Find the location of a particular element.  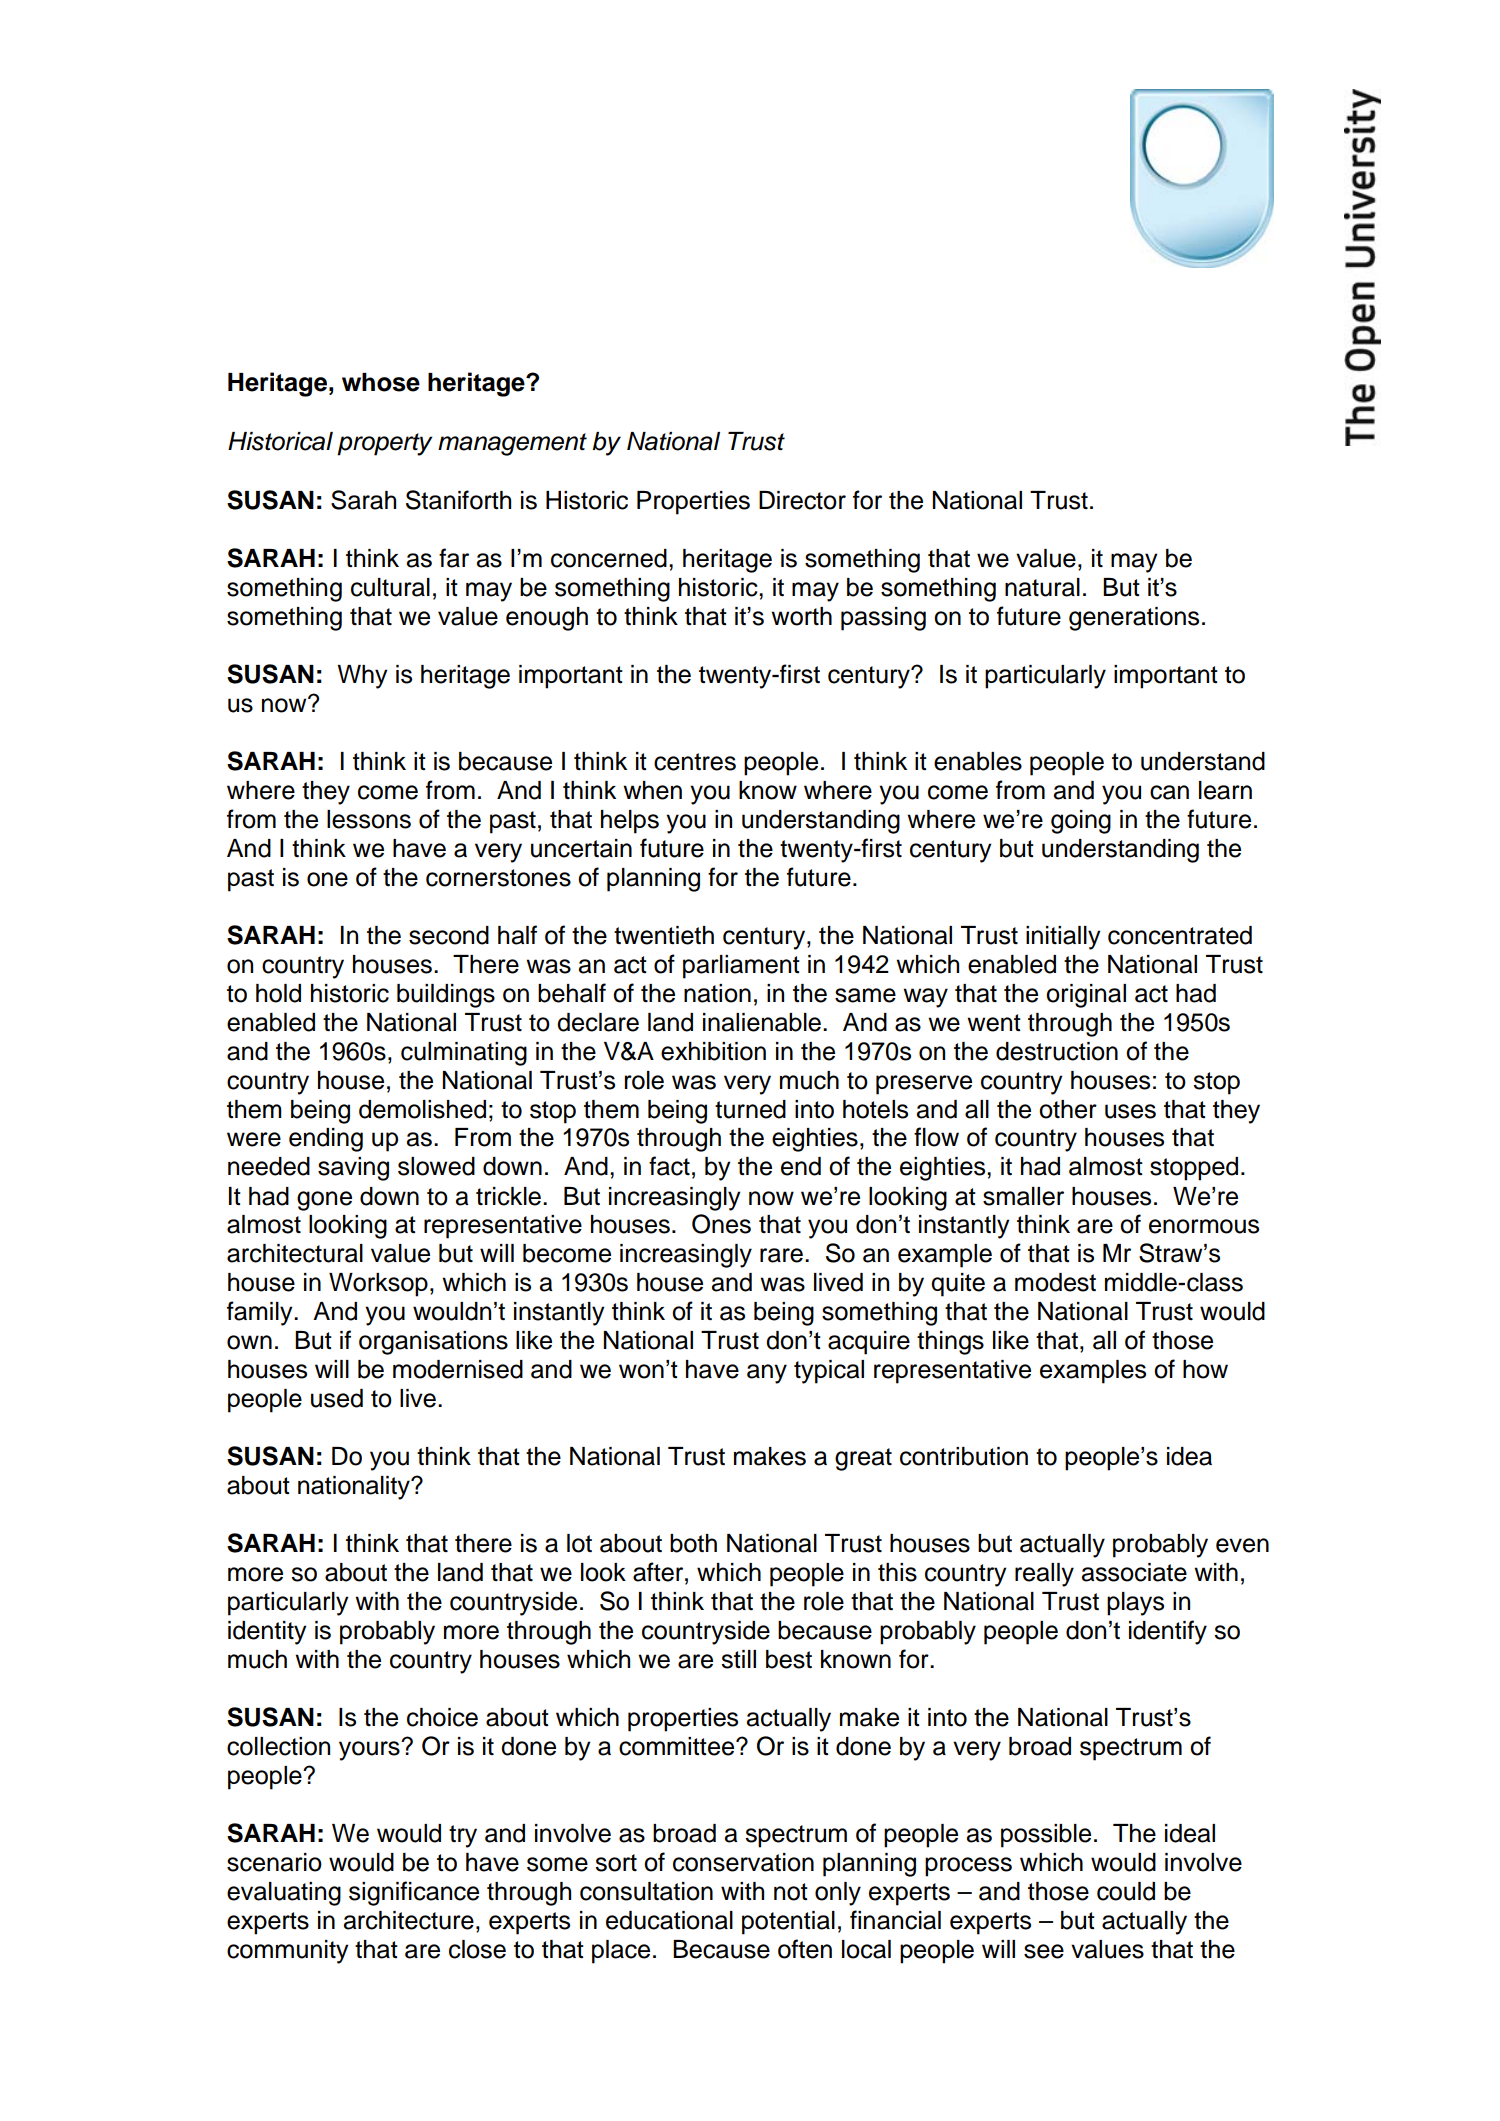

second is located at coordinates (449, 935).
